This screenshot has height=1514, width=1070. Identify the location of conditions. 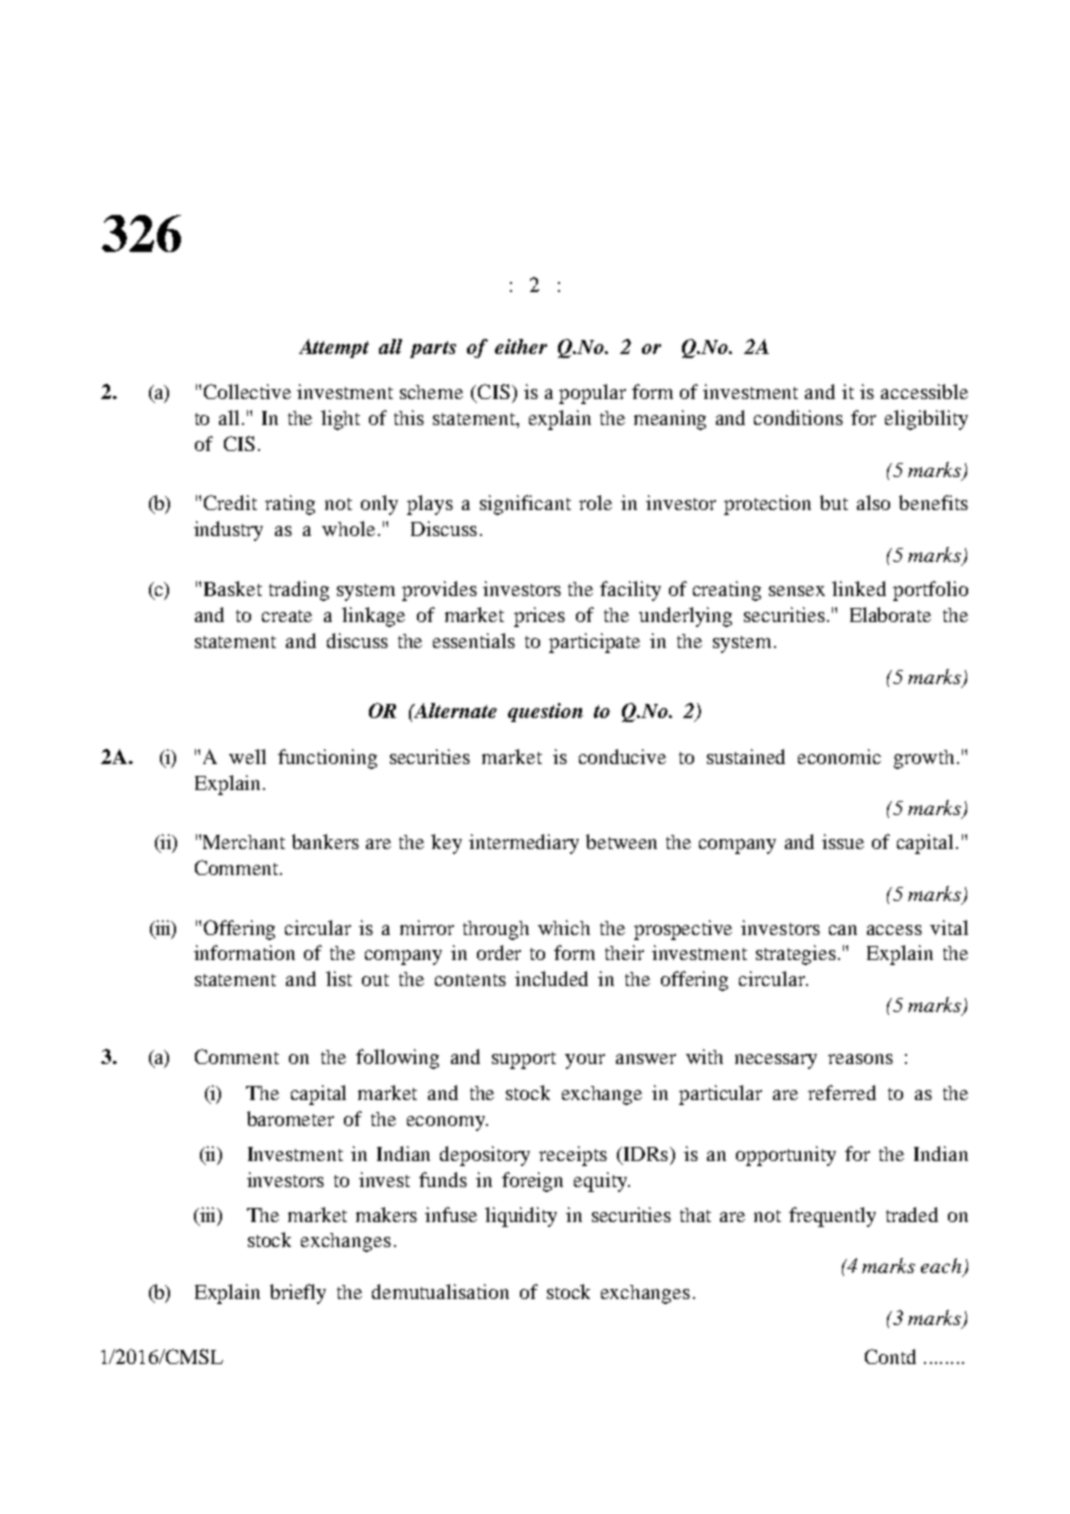
(798, 417).
